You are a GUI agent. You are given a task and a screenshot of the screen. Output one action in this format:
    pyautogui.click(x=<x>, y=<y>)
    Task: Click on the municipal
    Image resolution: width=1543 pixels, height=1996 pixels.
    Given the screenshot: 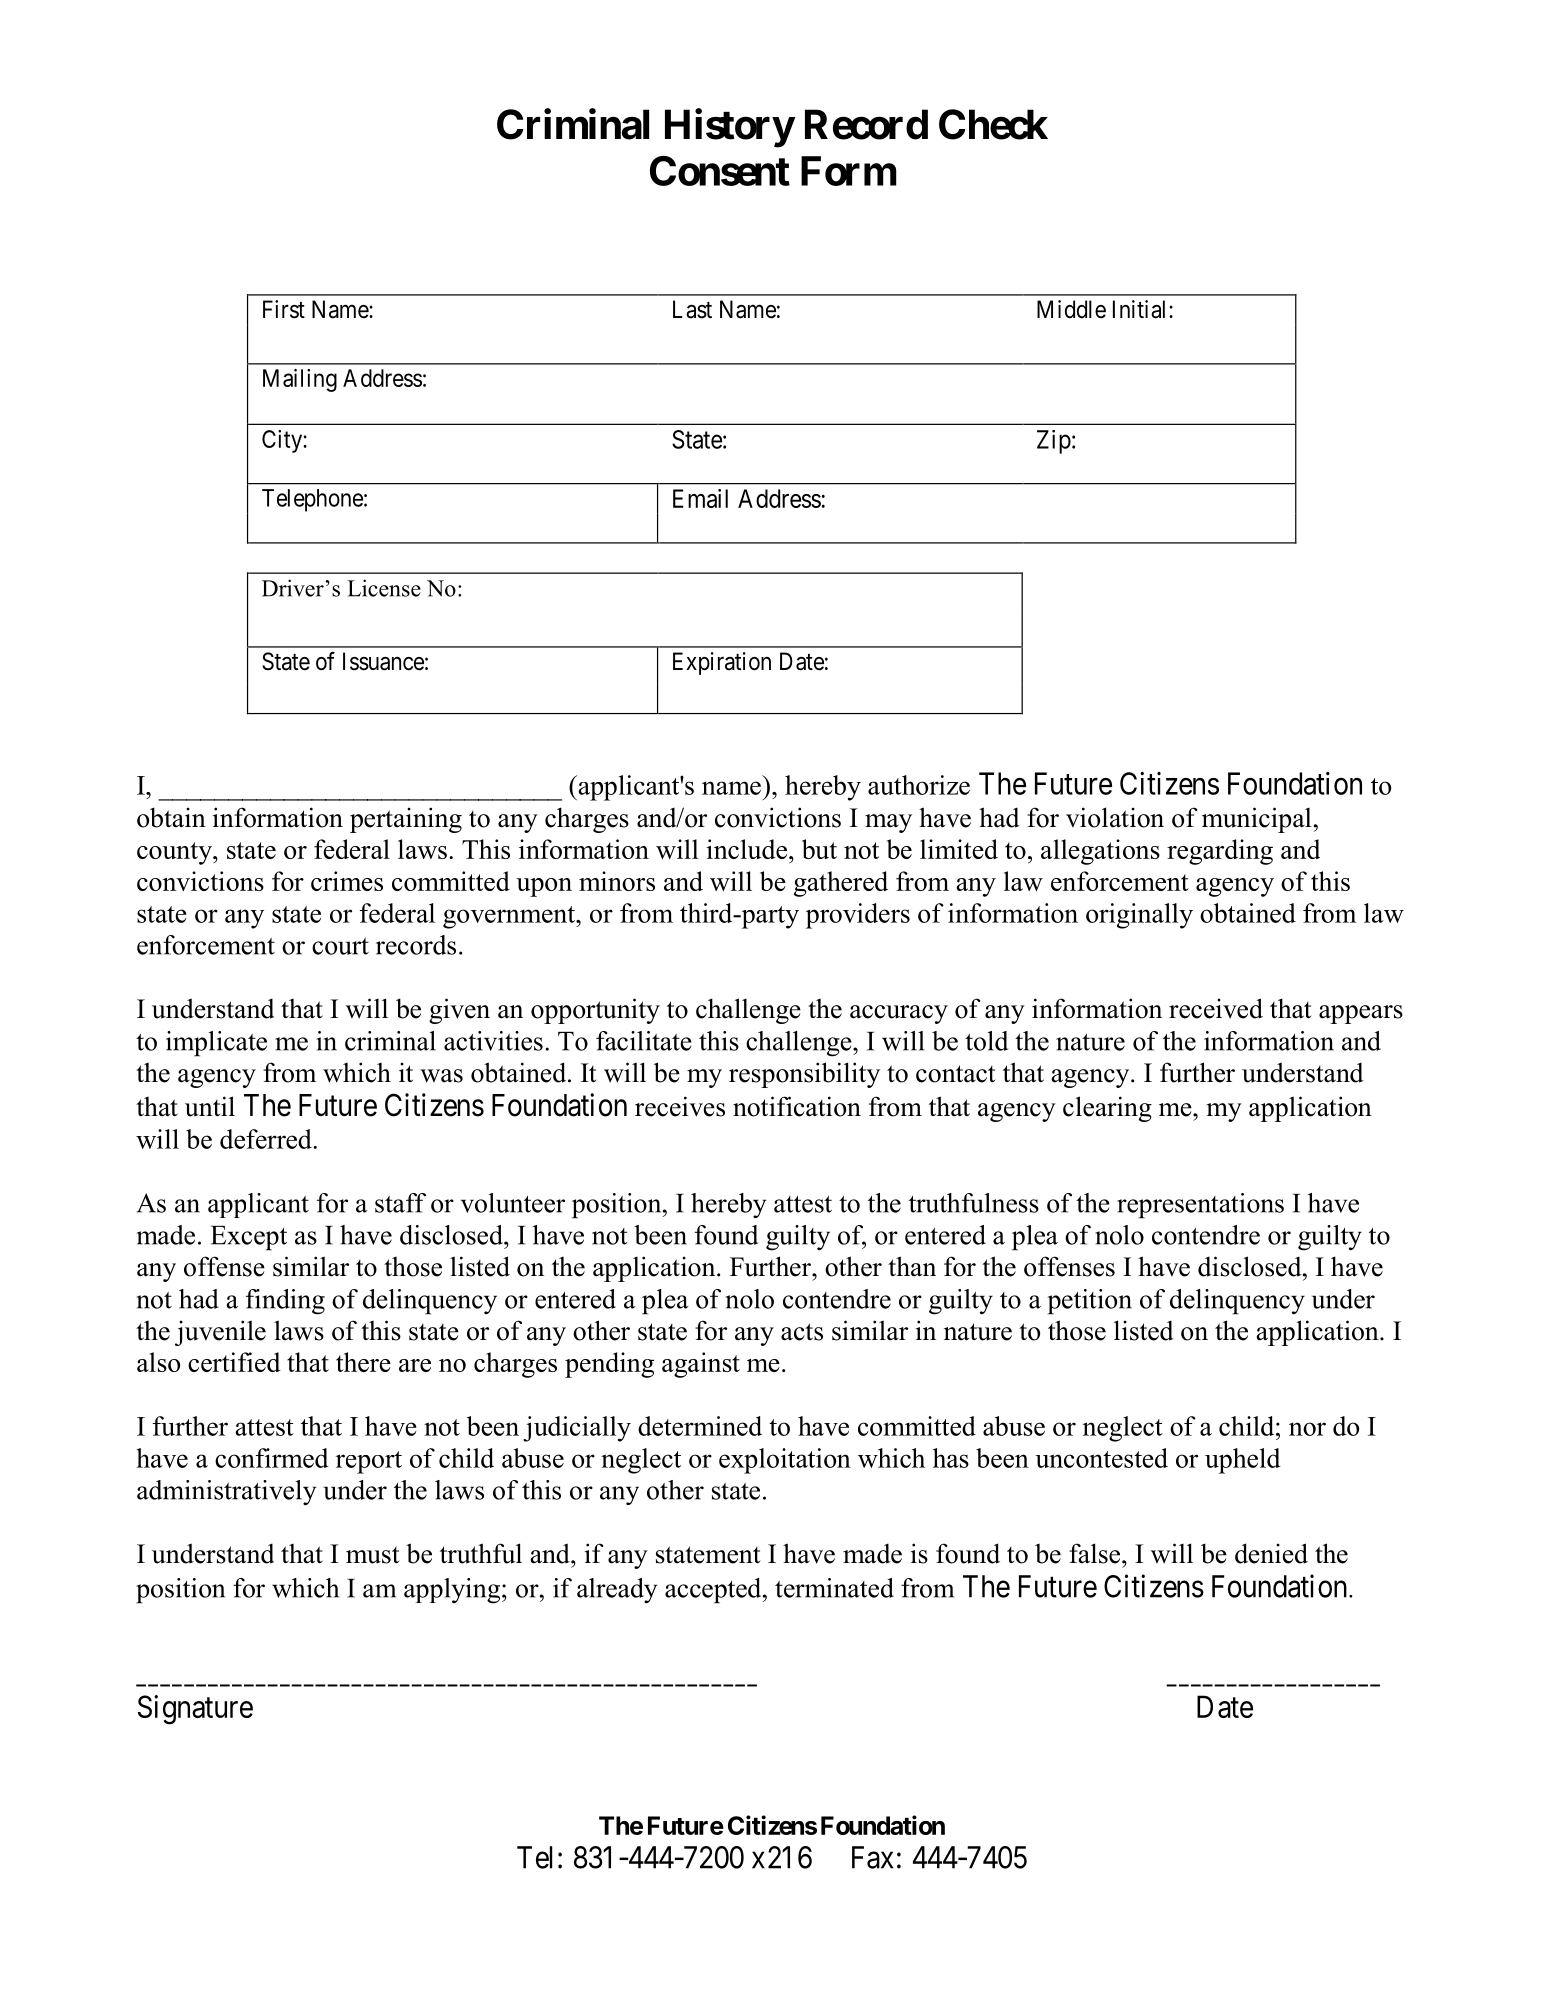 What is the action you would take?
    pyautogui.click(x=1257, y=820)
